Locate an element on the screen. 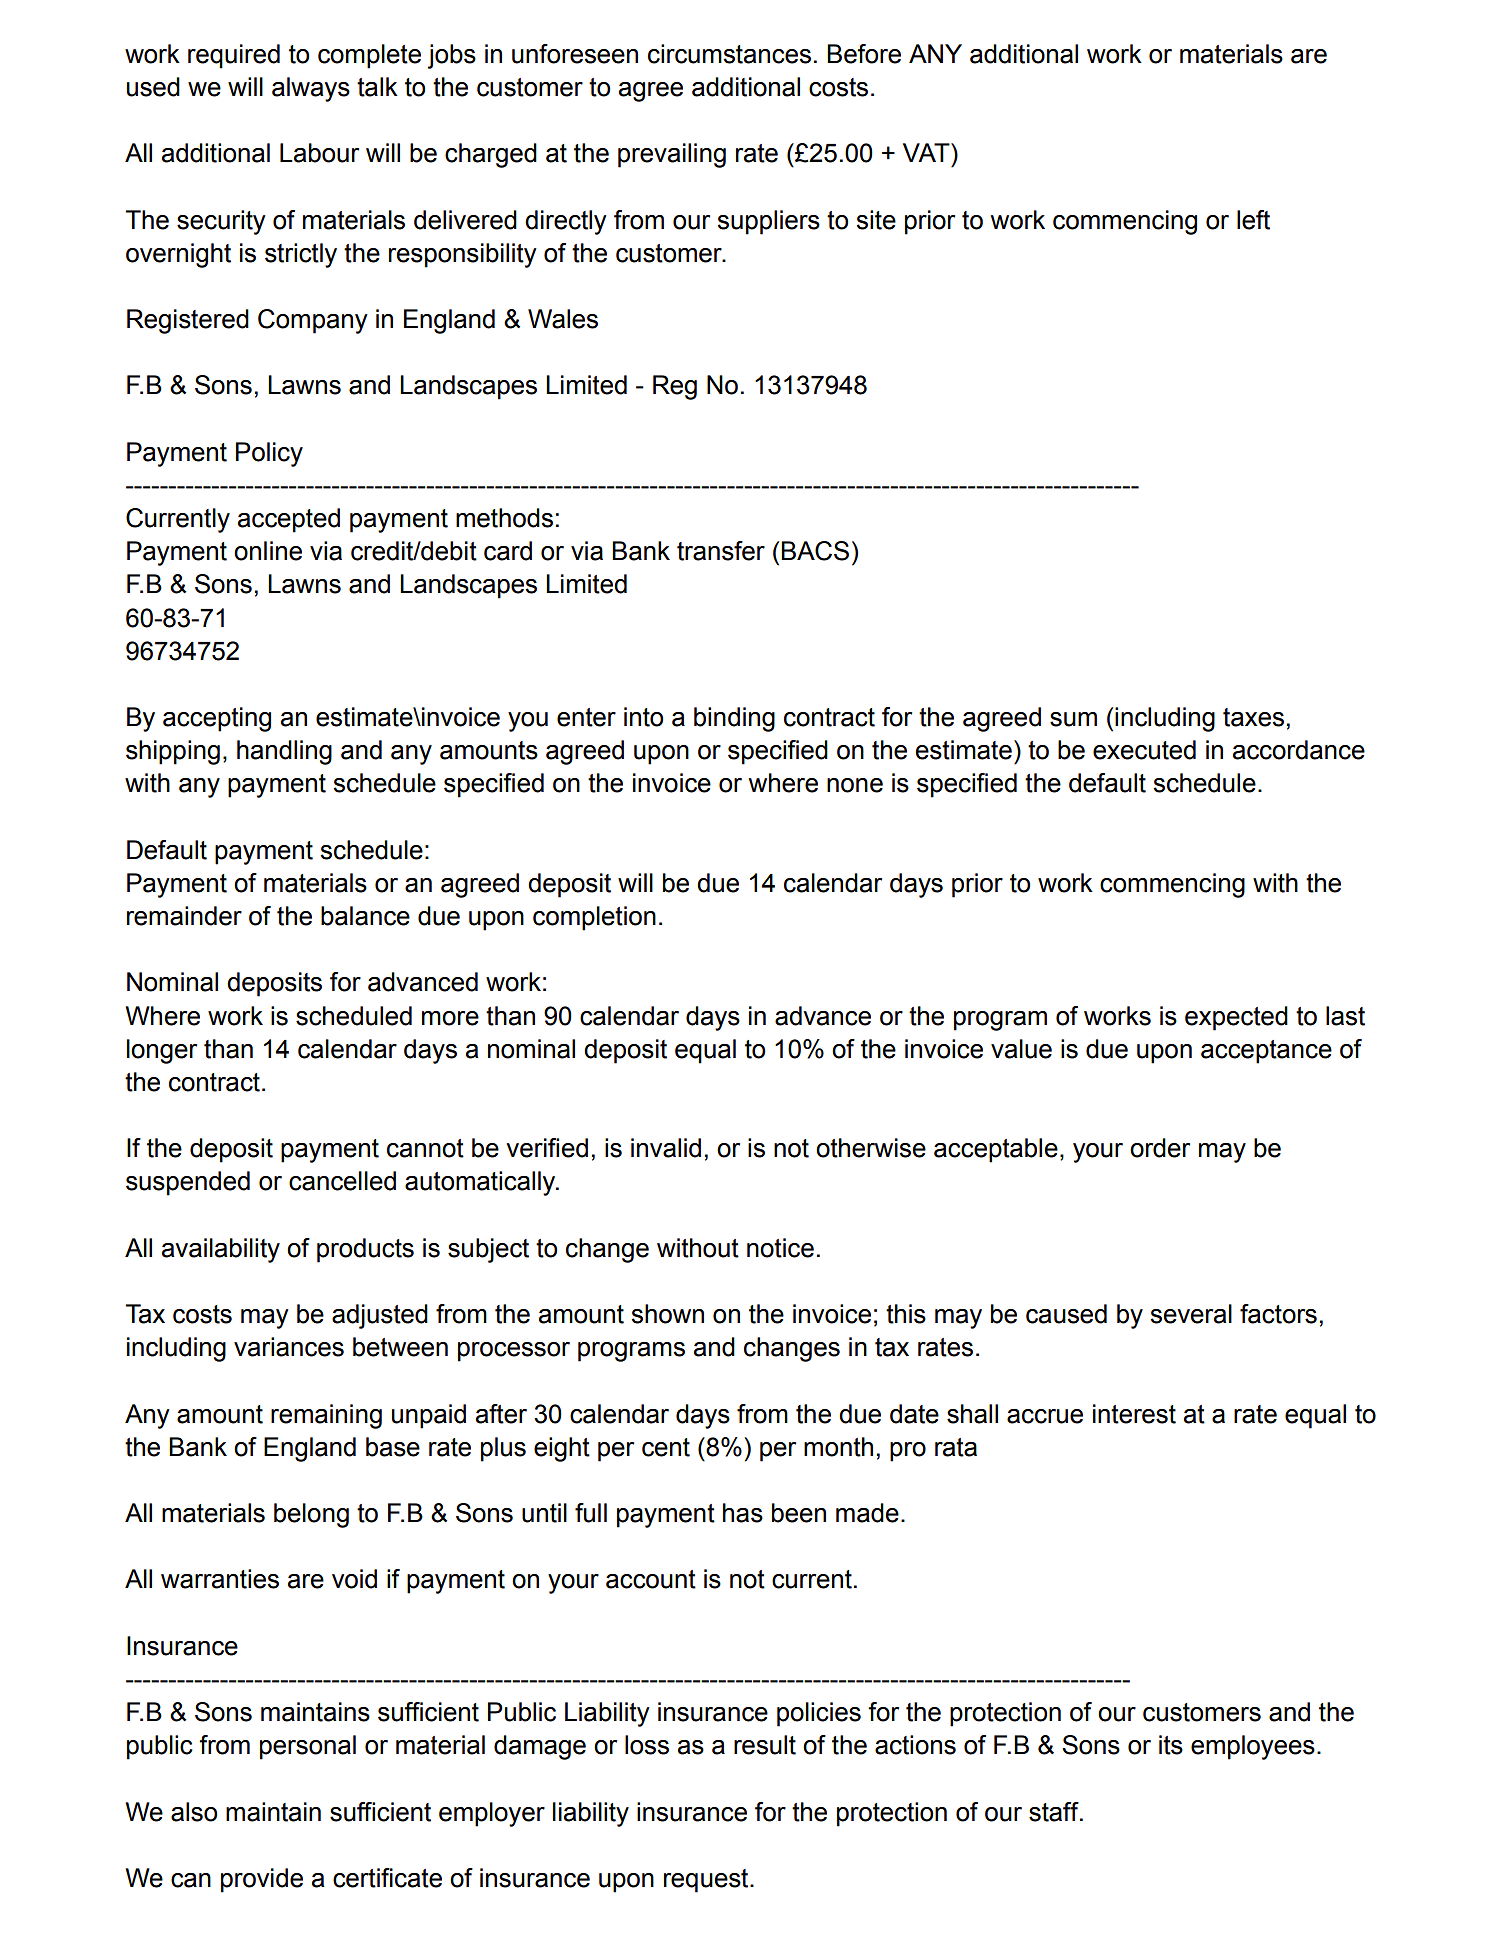 The height and width of the screenshot is (1946, 1504). always is located at coordinates (311, 89).
